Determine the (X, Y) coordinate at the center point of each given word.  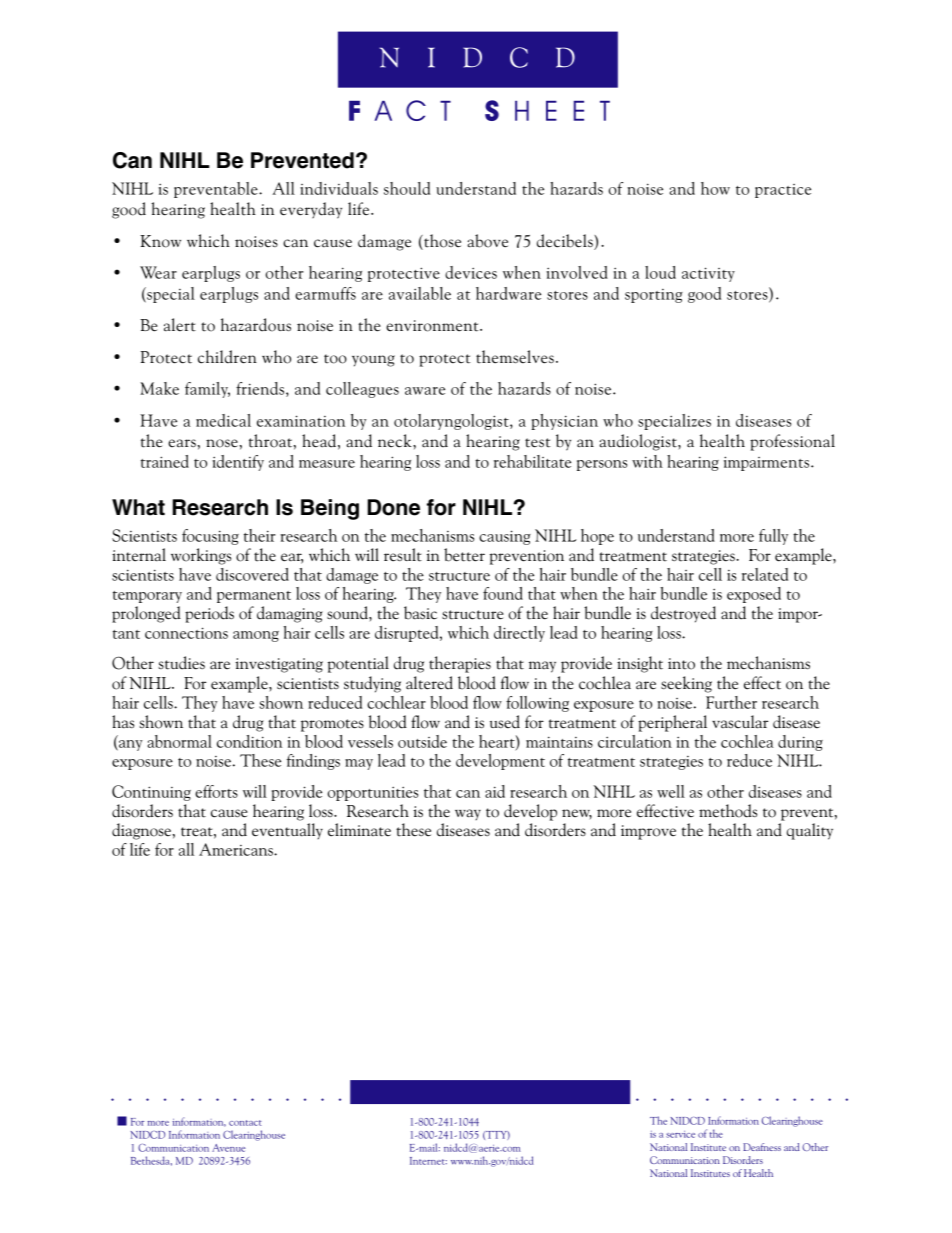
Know (160, 241)
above (487, 241)
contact (245, 1123)
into (681, 664)
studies (181, 663)
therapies (460, 664)
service (680, 1134)
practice (783, 191)
